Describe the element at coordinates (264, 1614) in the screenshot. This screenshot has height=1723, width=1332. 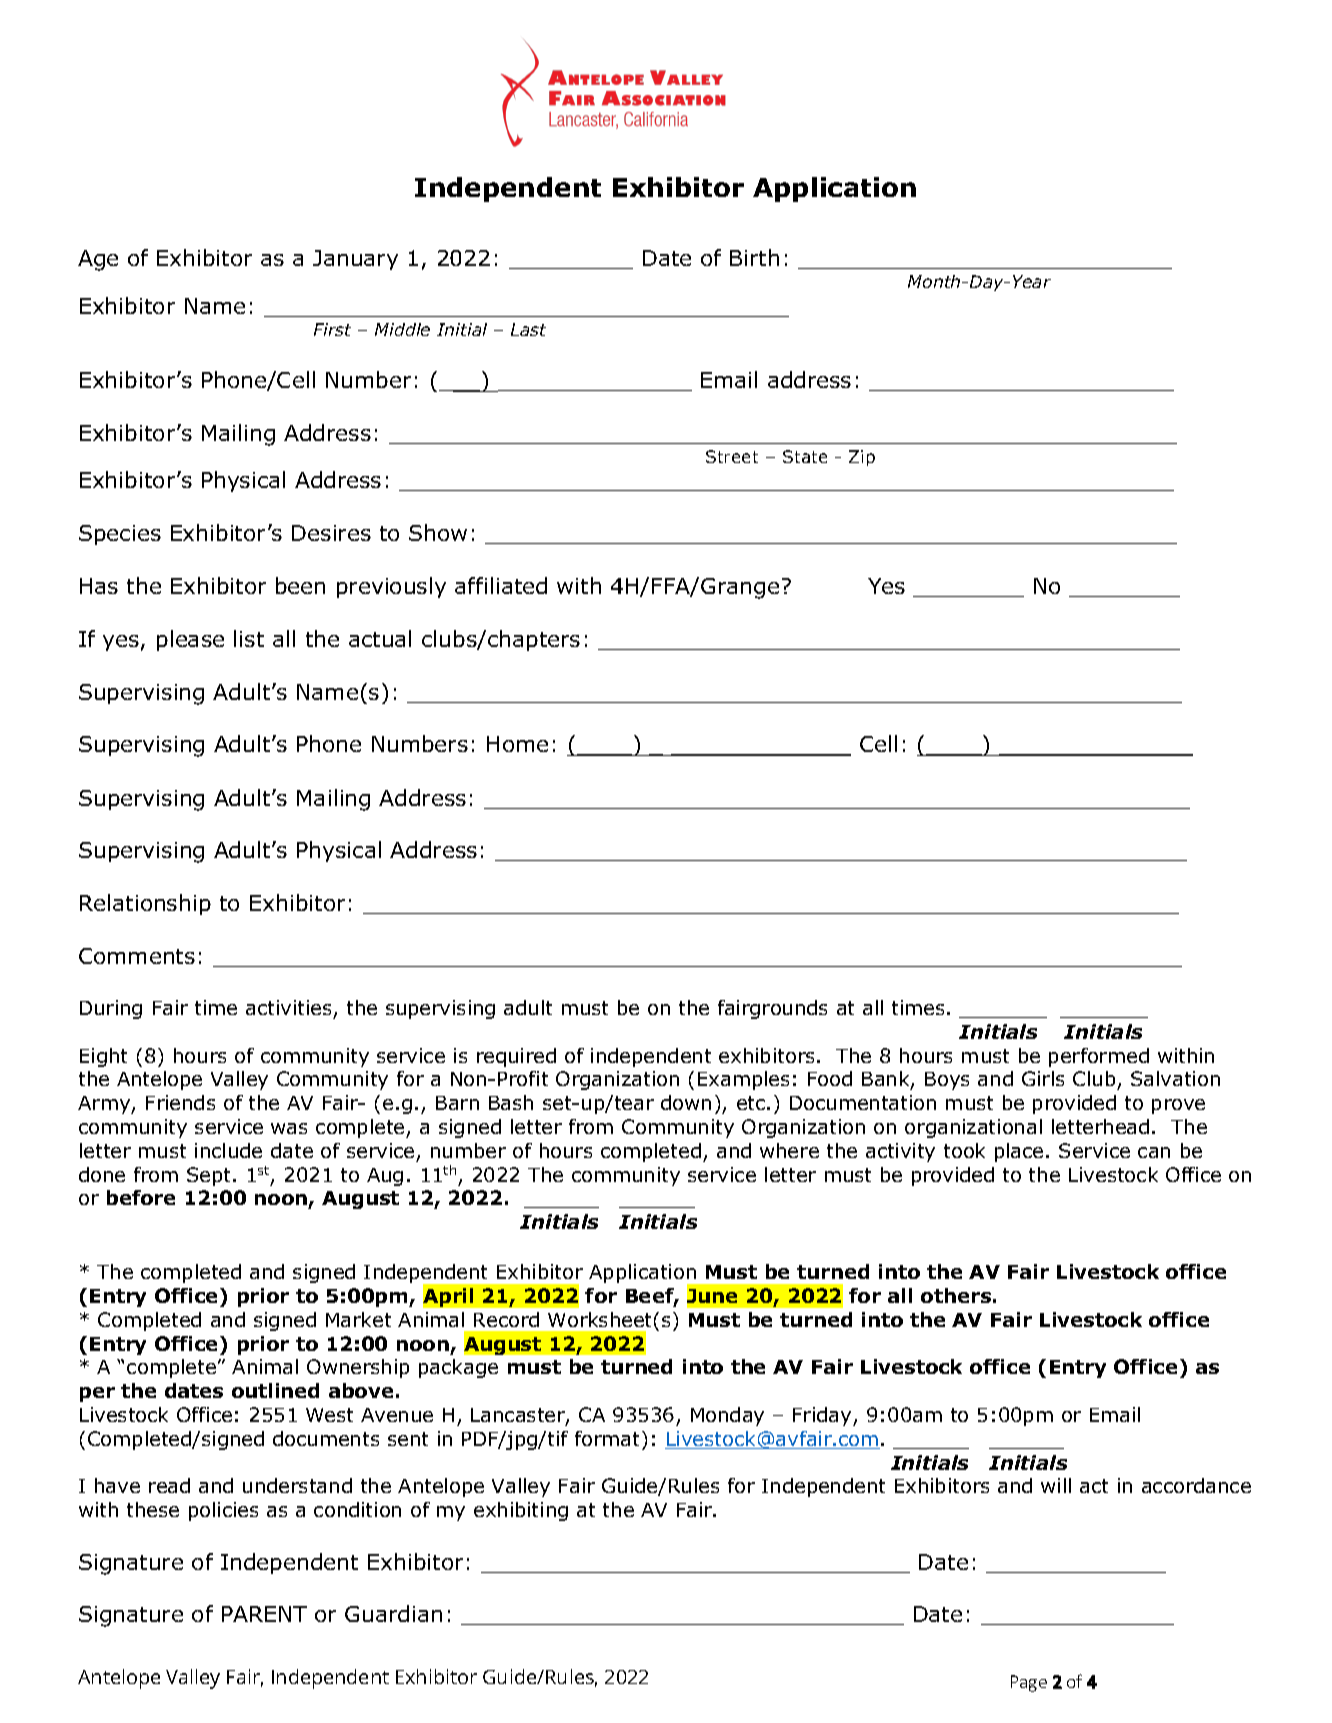
I see `PARENT` at that location.
